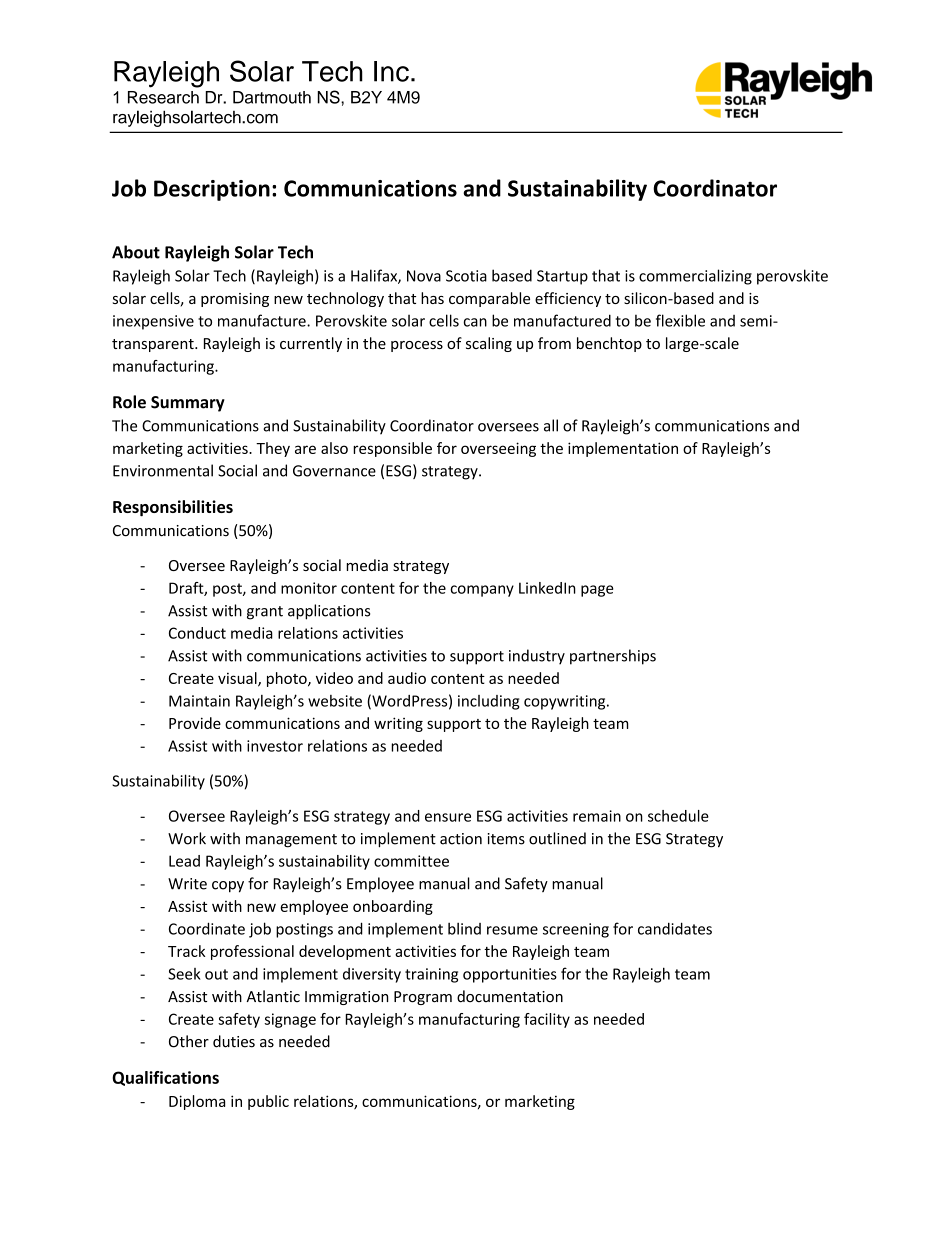 This document has width=952, height=1233. What do you see at coordinates (423, 998) in the document?
I see `Program` at bounding box center [423, 998].
